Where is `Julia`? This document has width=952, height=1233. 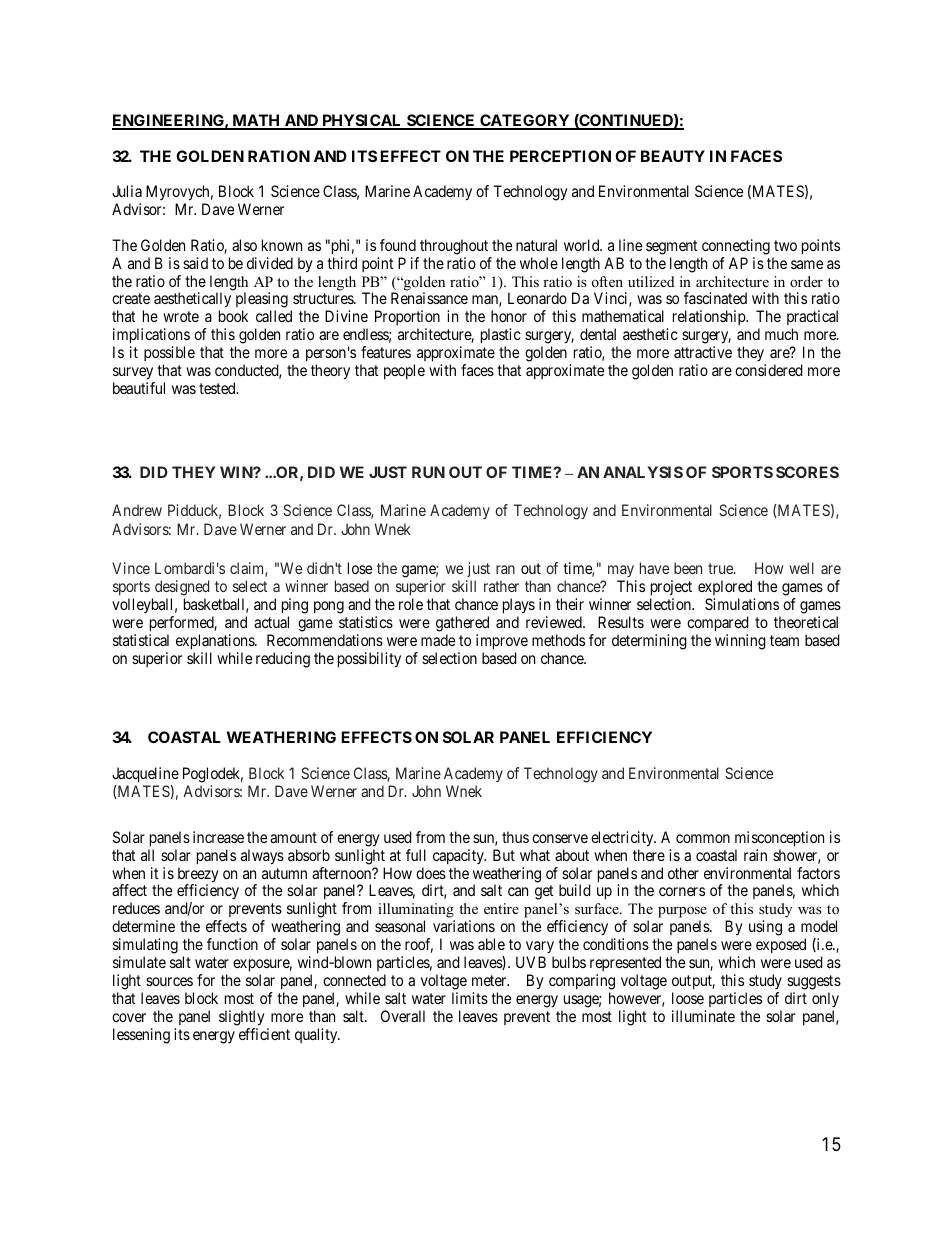
Julia is located at coordinates (127, 191).
